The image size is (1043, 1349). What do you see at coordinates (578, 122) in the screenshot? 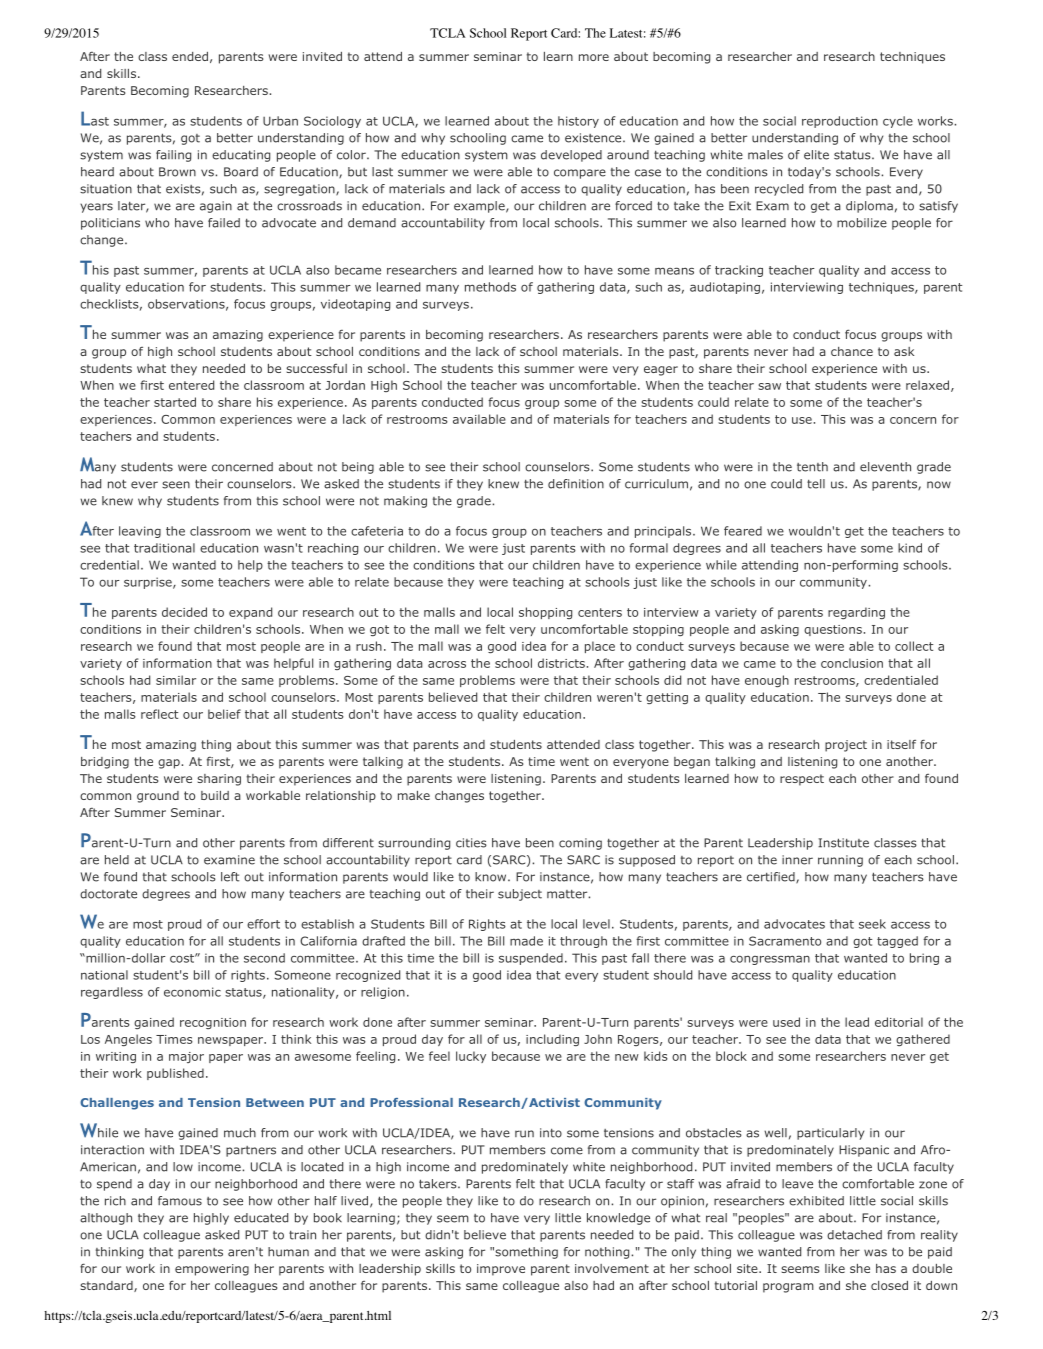
I see `history` at bounding box center [578, 122].
